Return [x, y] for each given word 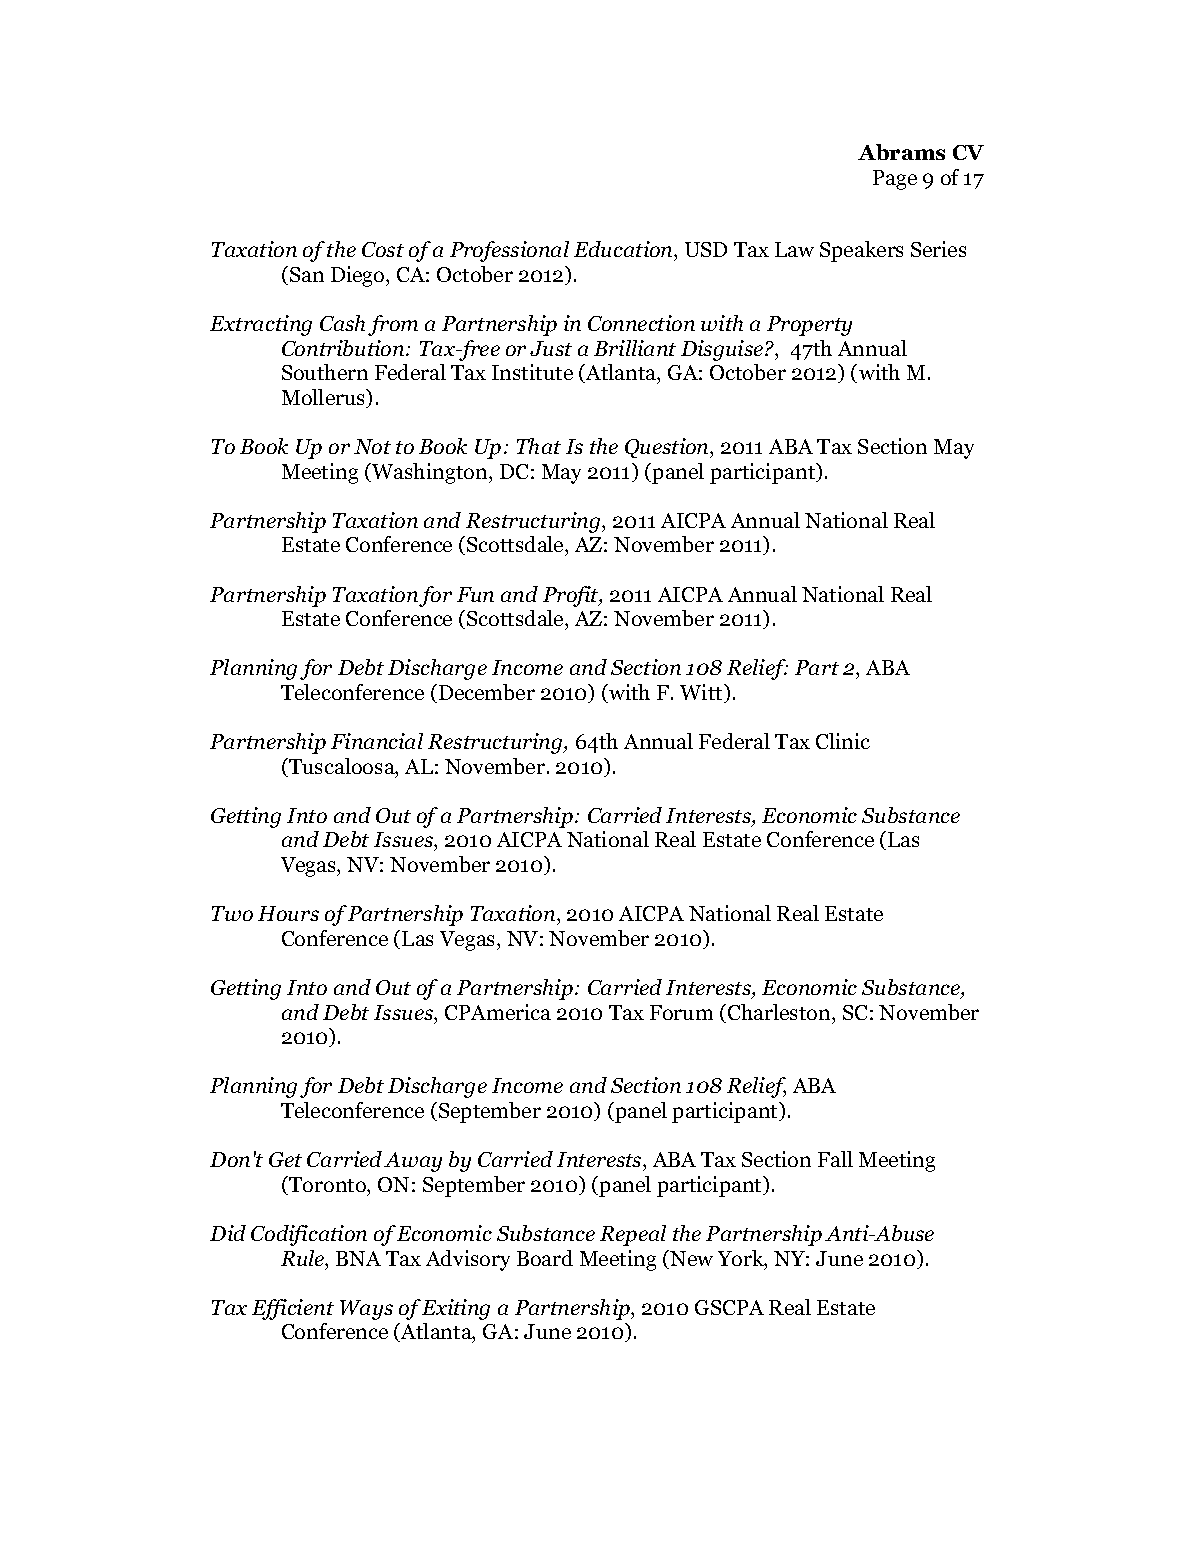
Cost [383, 249]
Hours [288, 913]
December [487, 692]
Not [372, 446]
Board [545, 1258]
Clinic [843, 741]
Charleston [780, 1012]
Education [624, 249]
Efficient [293, 1309]
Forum [681, 1012]
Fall [835, 1159]
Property [809, 326]
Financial [377, 741]
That [539, 446]
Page [895, 180]
